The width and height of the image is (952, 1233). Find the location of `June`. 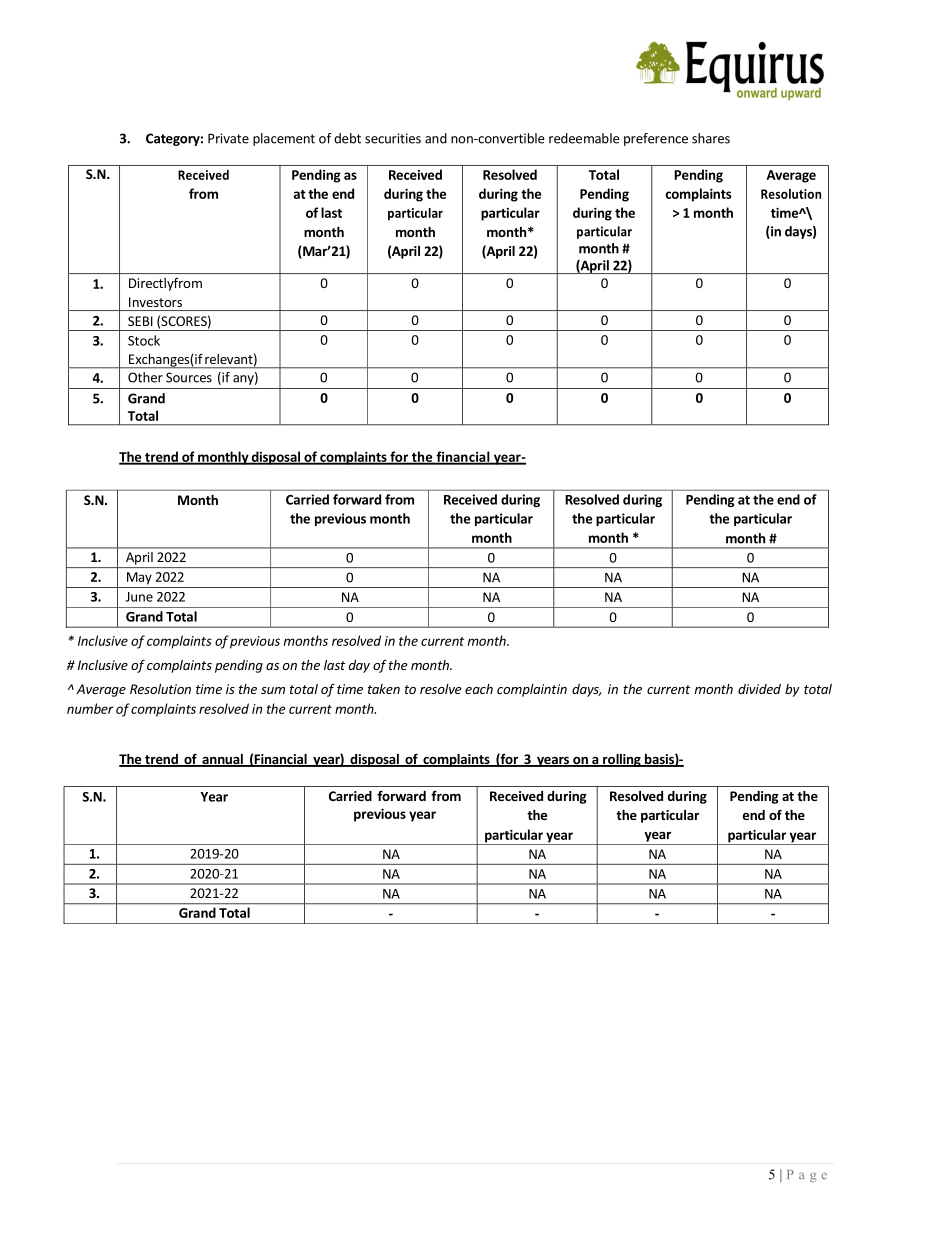

June is located at coordinates (139, 597).
